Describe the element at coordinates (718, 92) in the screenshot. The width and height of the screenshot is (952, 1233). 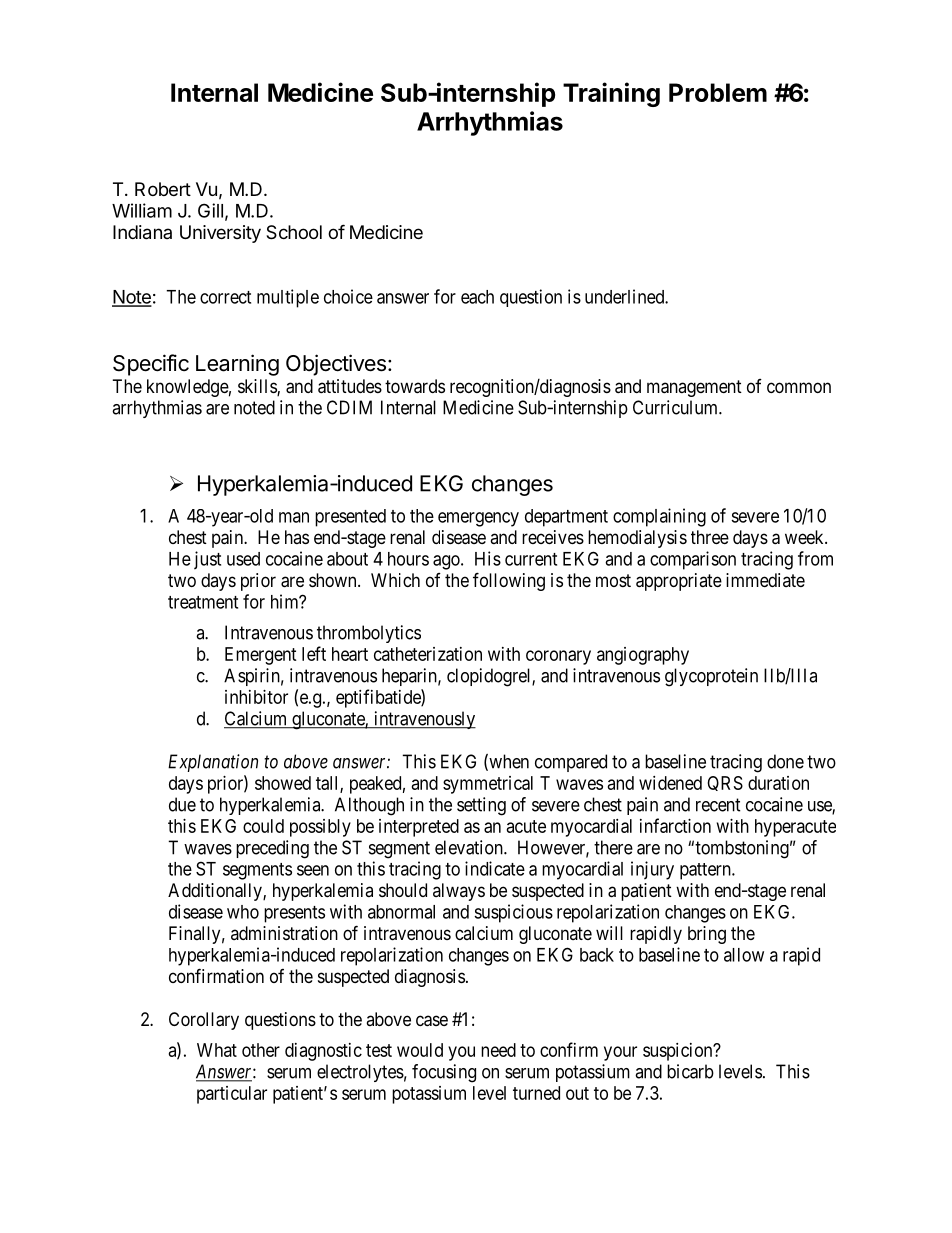
I see `Problem` at that location.
